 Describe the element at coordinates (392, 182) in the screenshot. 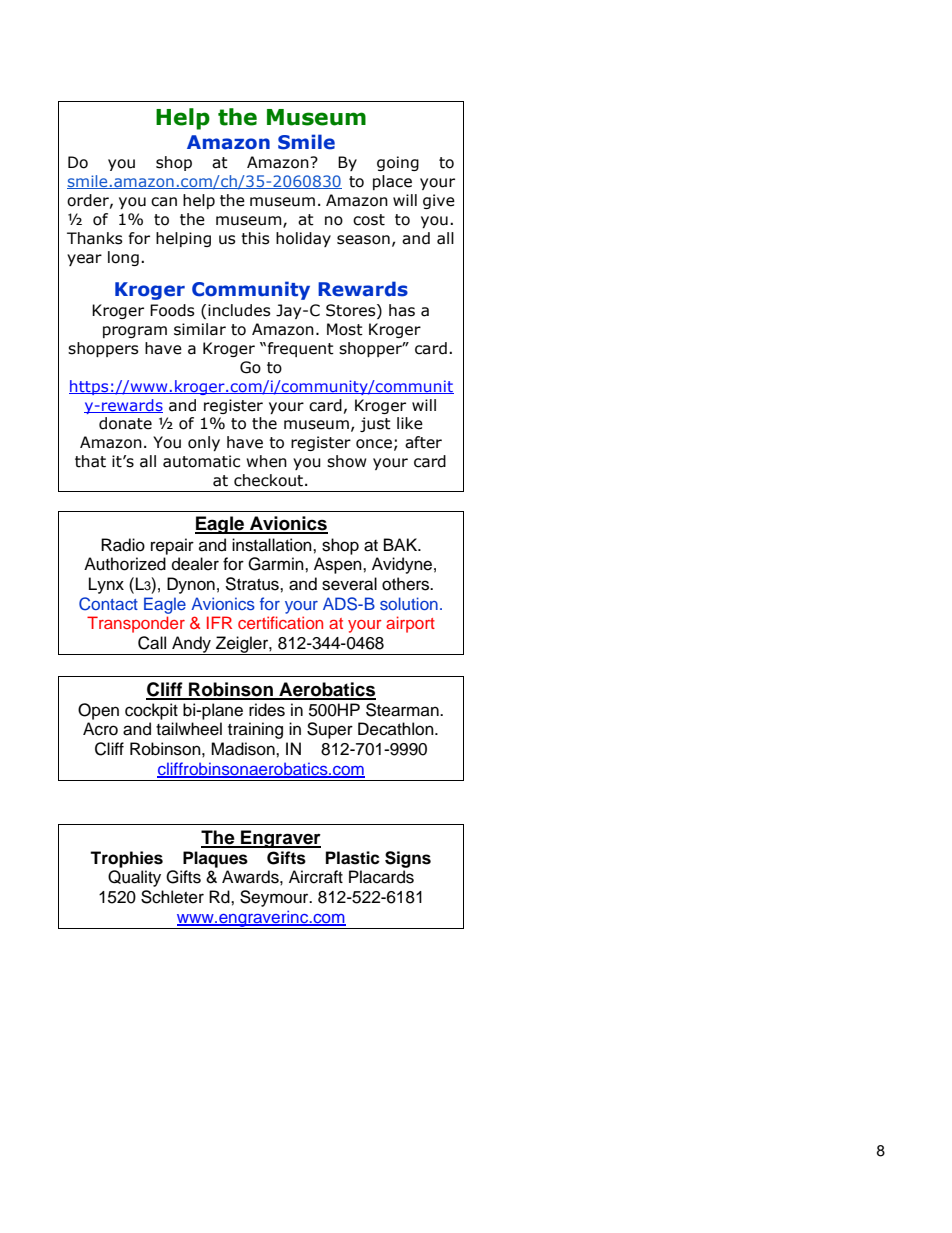

I see `place` at that location.
